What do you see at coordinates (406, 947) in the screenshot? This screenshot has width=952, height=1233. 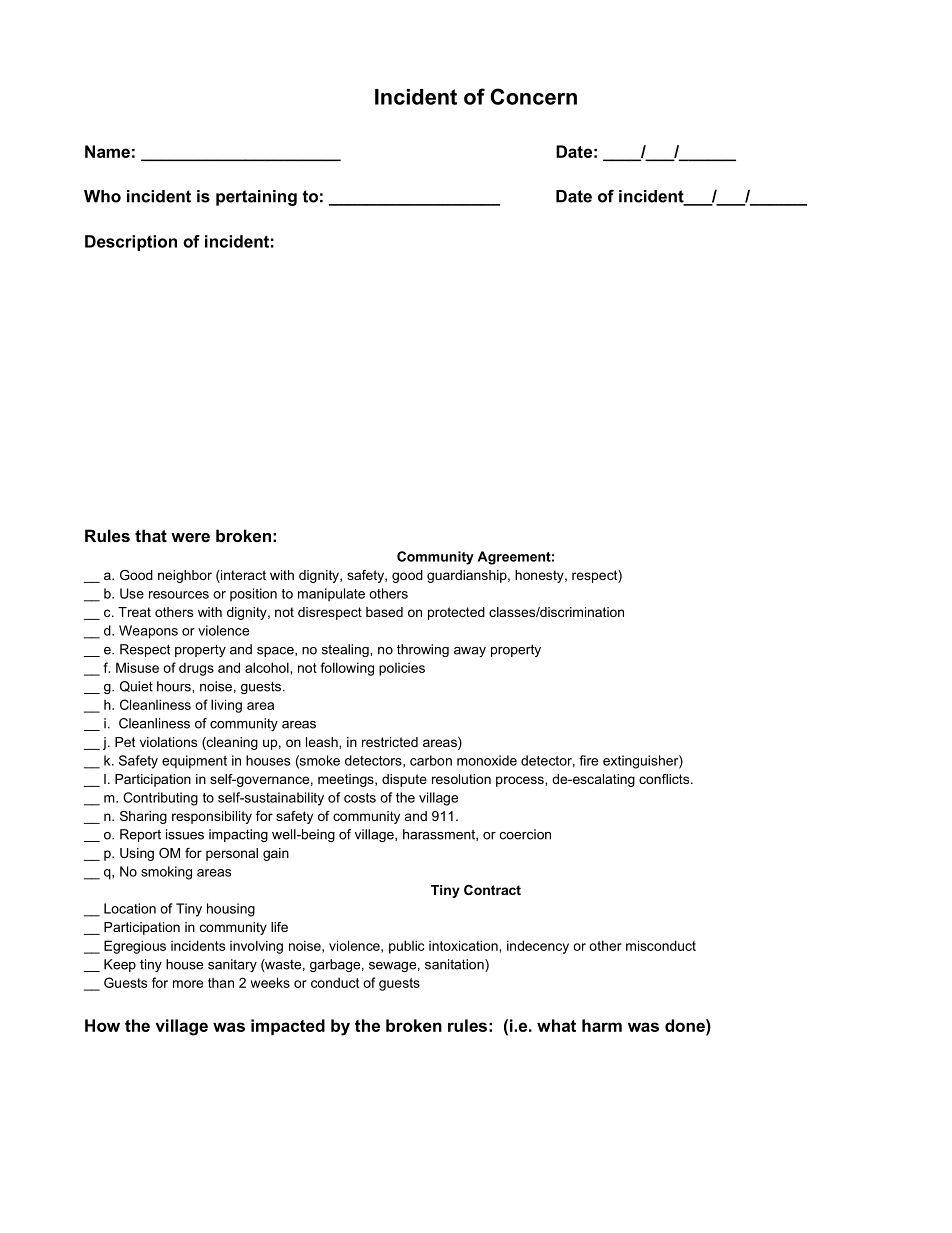 I see `public` at bounding box center [406, 947].
